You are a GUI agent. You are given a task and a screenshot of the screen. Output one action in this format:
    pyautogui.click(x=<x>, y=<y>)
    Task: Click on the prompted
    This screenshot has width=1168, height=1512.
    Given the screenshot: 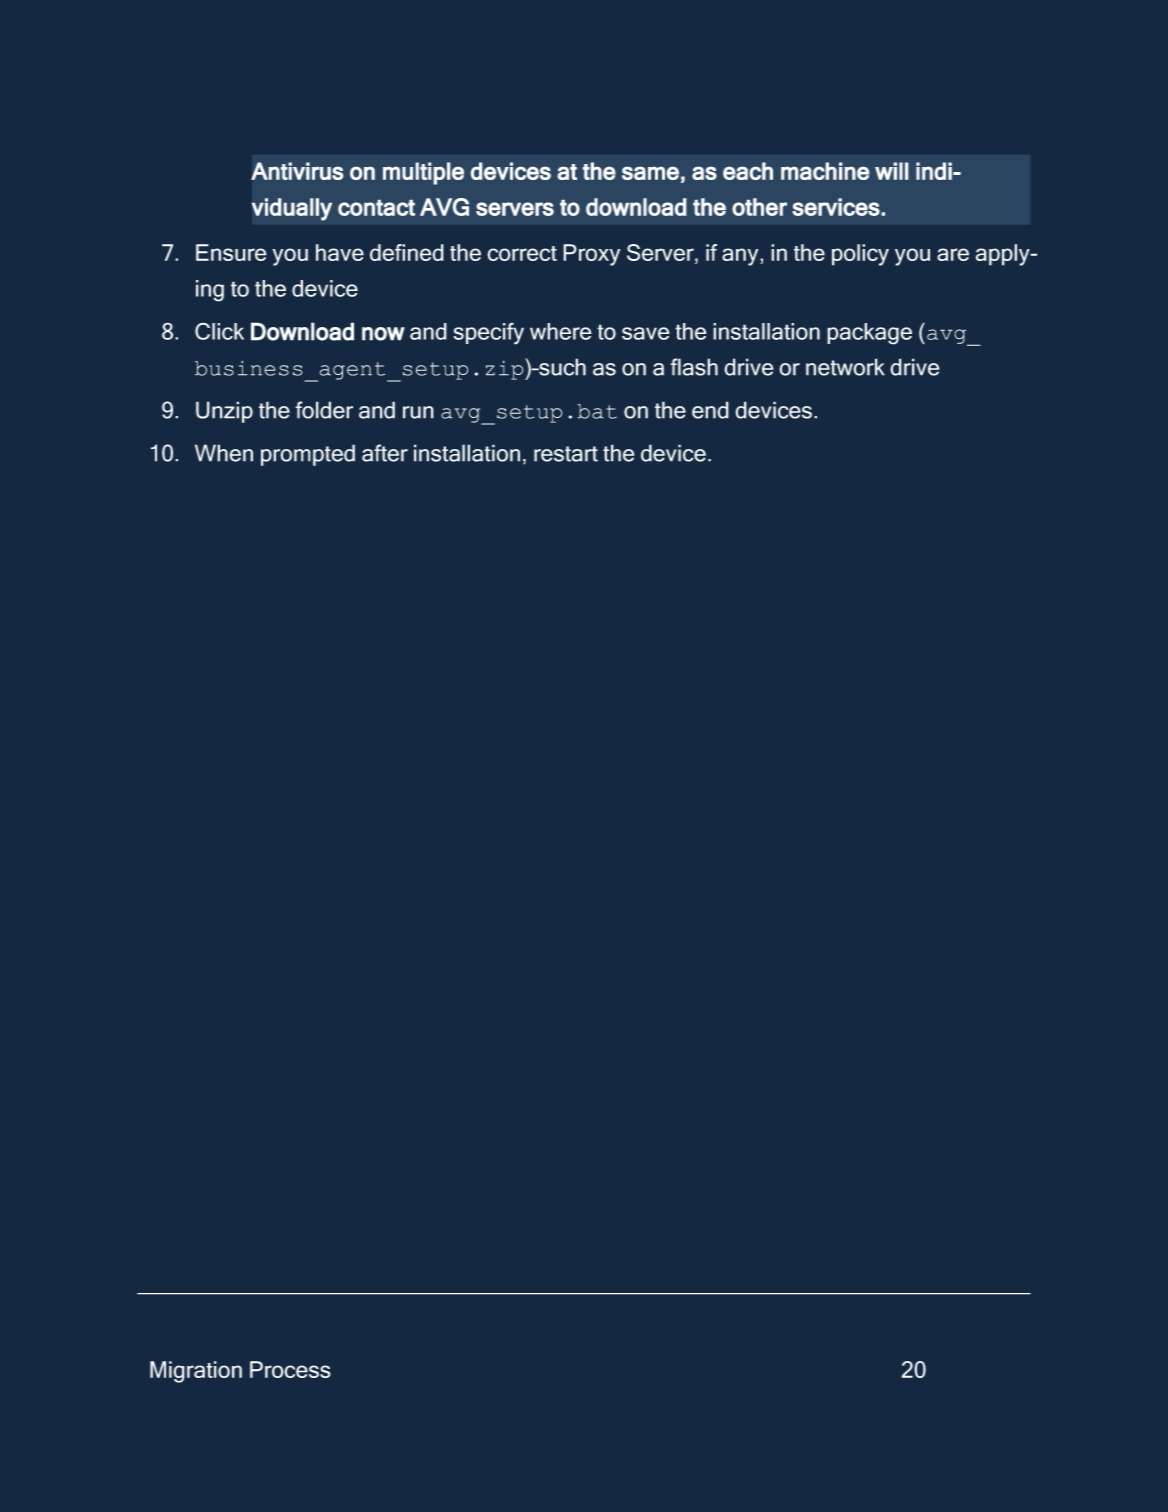 What is the action you would take?
    pyautogui.click(x=308, y=455)
